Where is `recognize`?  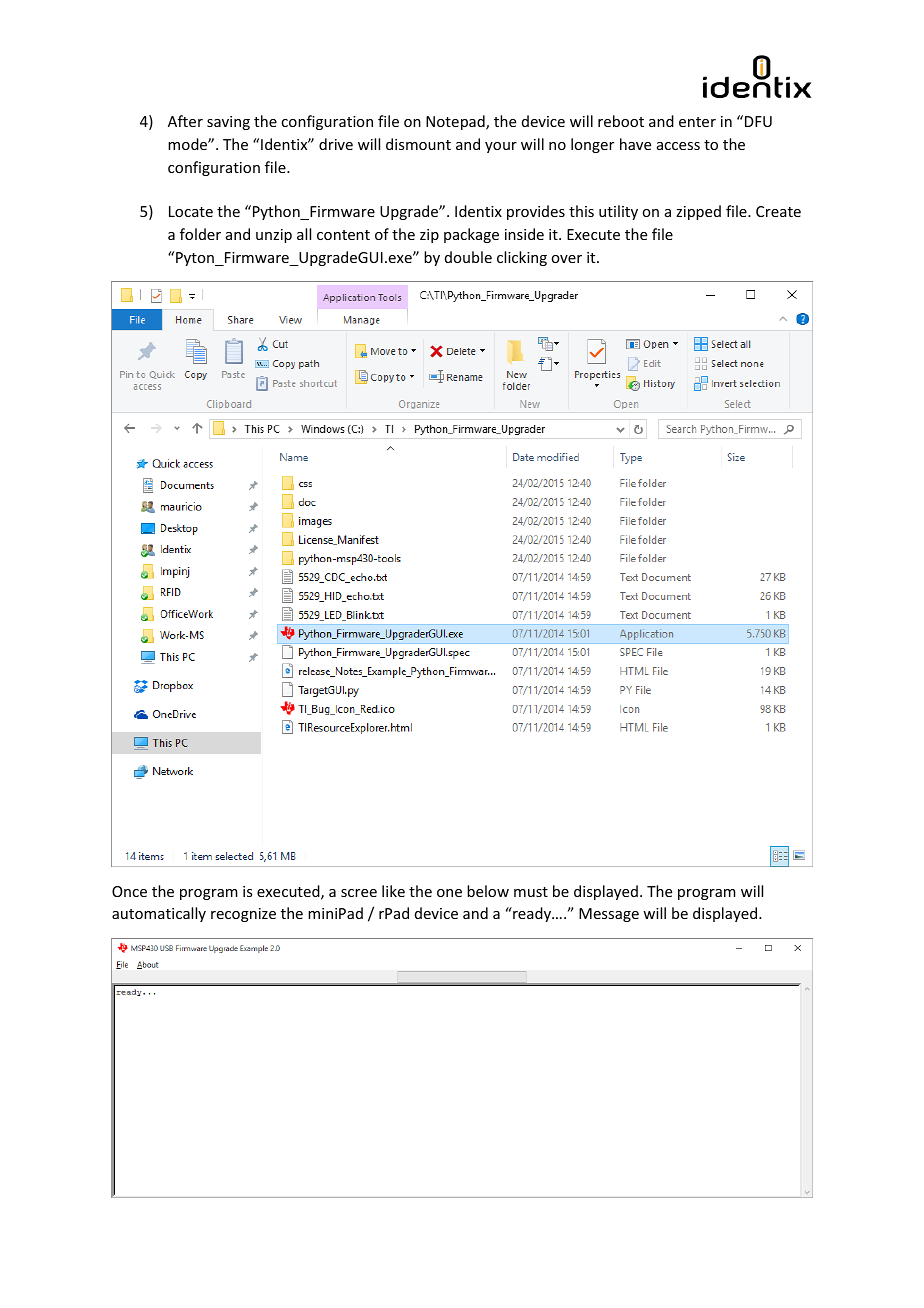 recognize is located at coordinates (243, 915).
